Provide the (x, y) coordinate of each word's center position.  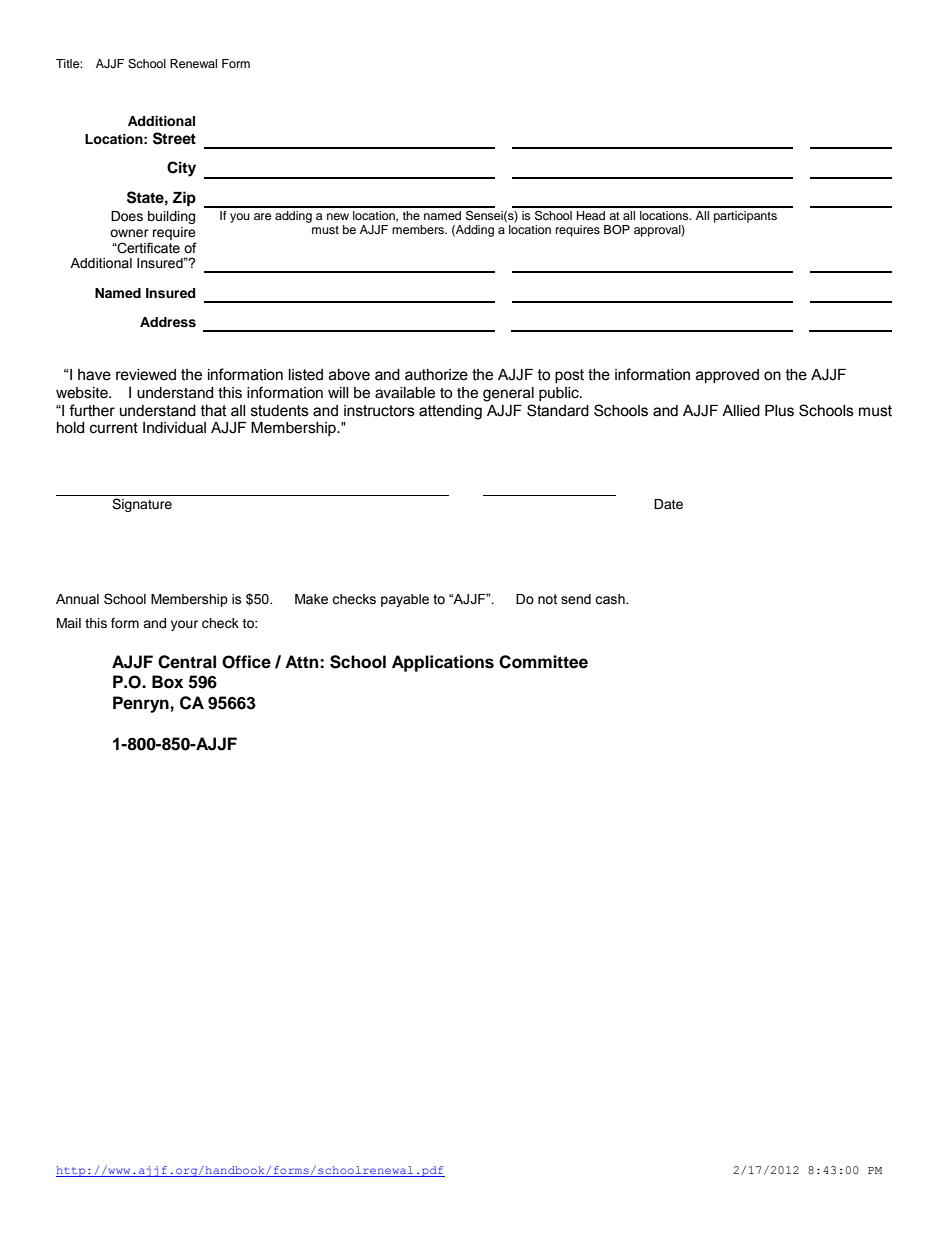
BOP (617, 230)
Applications (443, 663)
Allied (741, 411)
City (181, 169)
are (263, 216)
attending (450, 412)
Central (187, 662)
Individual (174, 428)
